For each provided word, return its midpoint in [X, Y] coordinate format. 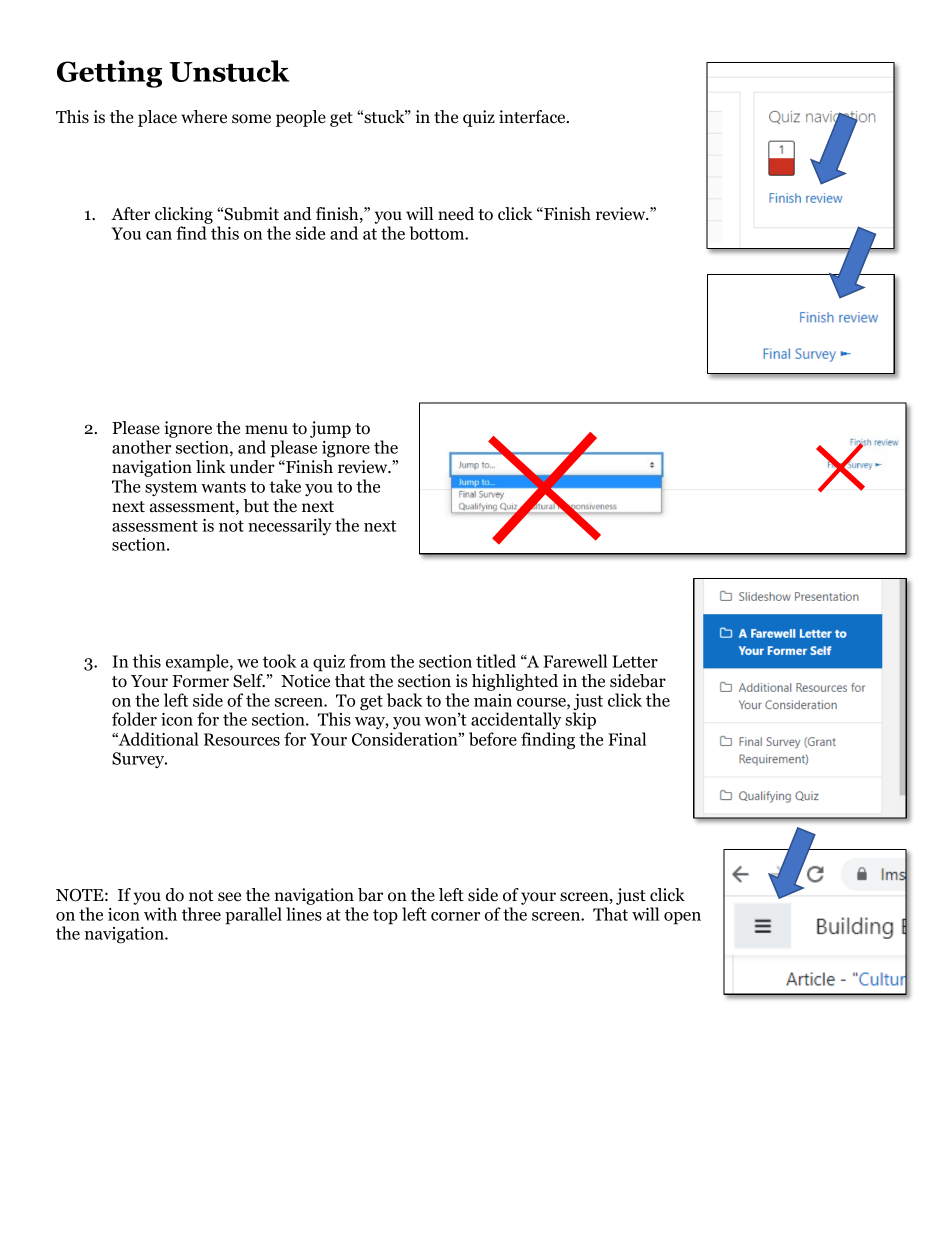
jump [330, 429]
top [385, 917]
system [171, 488]
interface [533, 117]
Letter [635, 661]
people [301, 118]
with [160, 914]
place [157, 118]
